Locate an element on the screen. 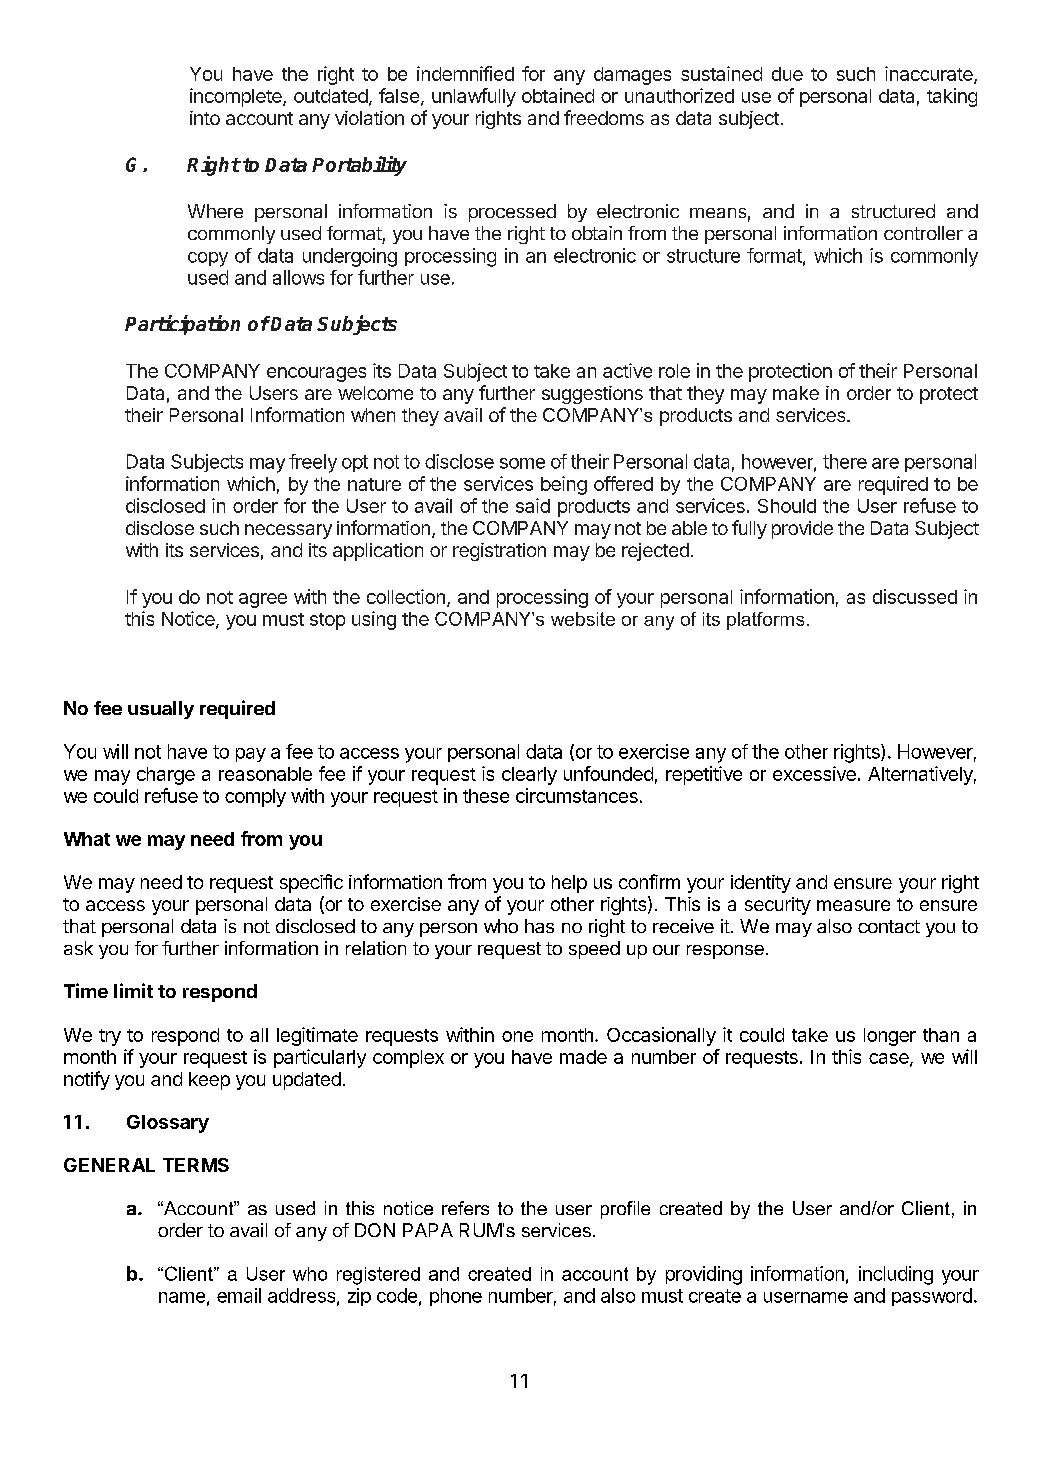 Image resolution: width=1041 pixels, height=1472 pixels. usually is located at coordinates (161, 710).
